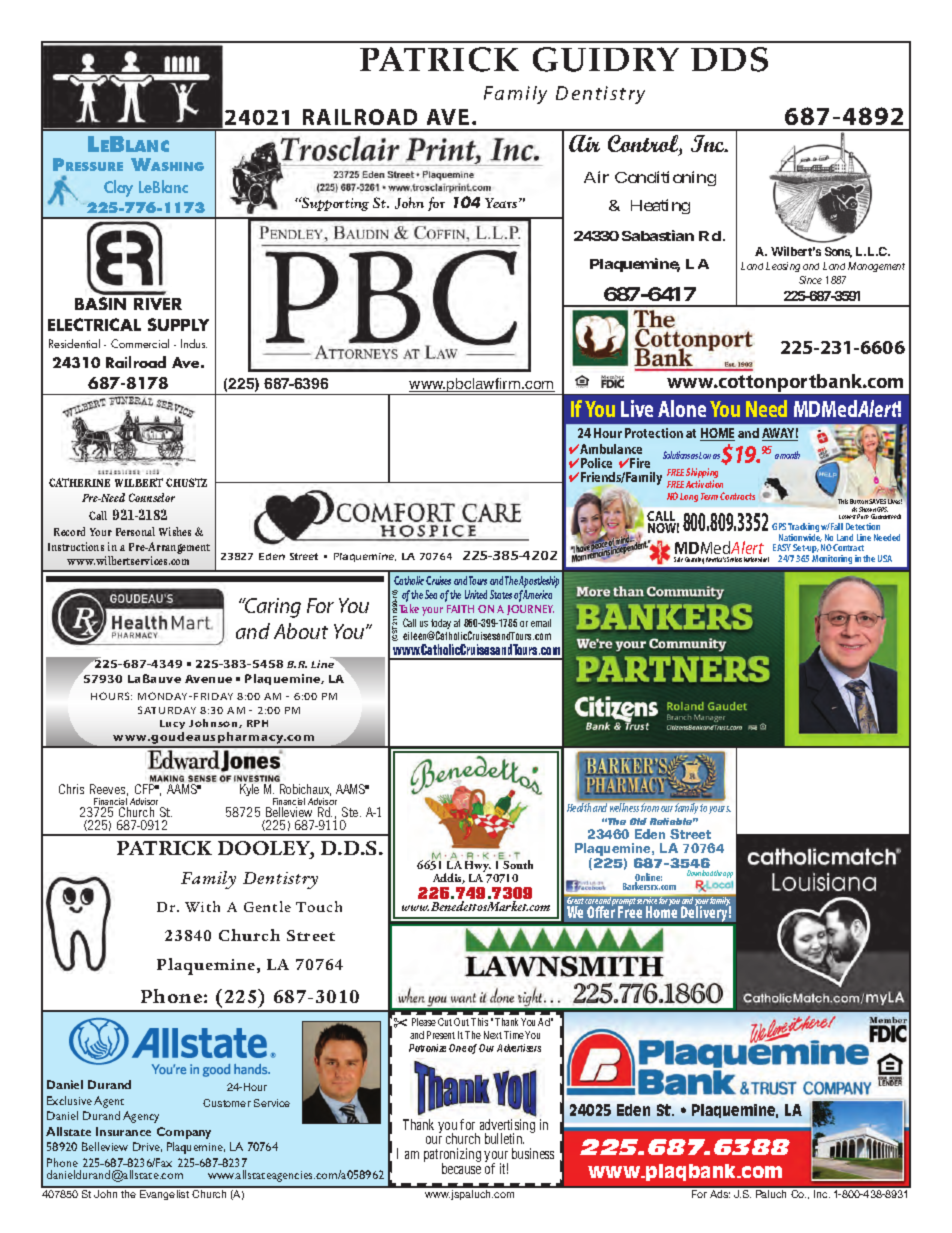 The width and height of the screenshot is (952, 1233). I want to click on Avenue, so click(208, 679).
